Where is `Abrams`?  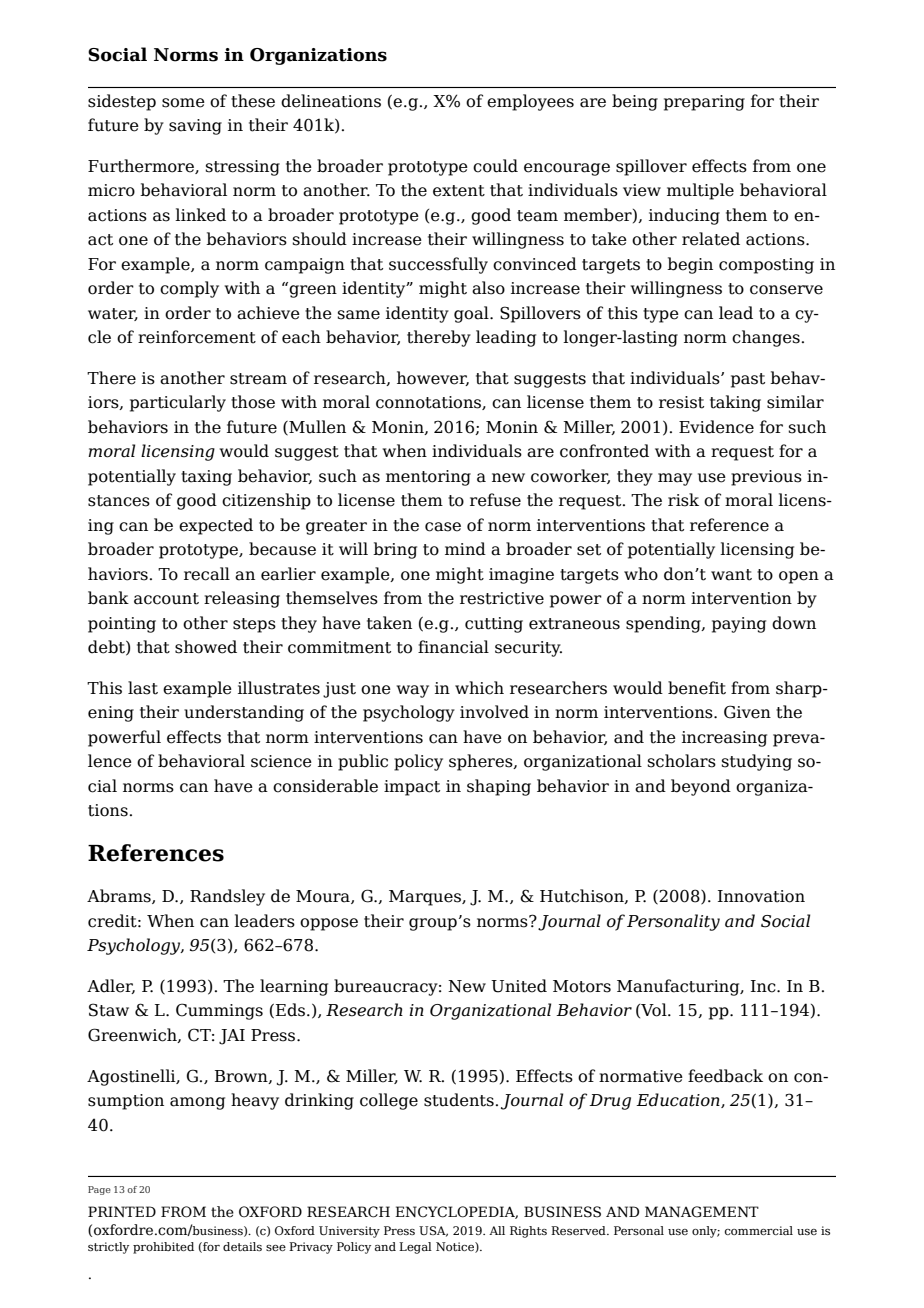 Abrams is located at coordinates (120, 896).
